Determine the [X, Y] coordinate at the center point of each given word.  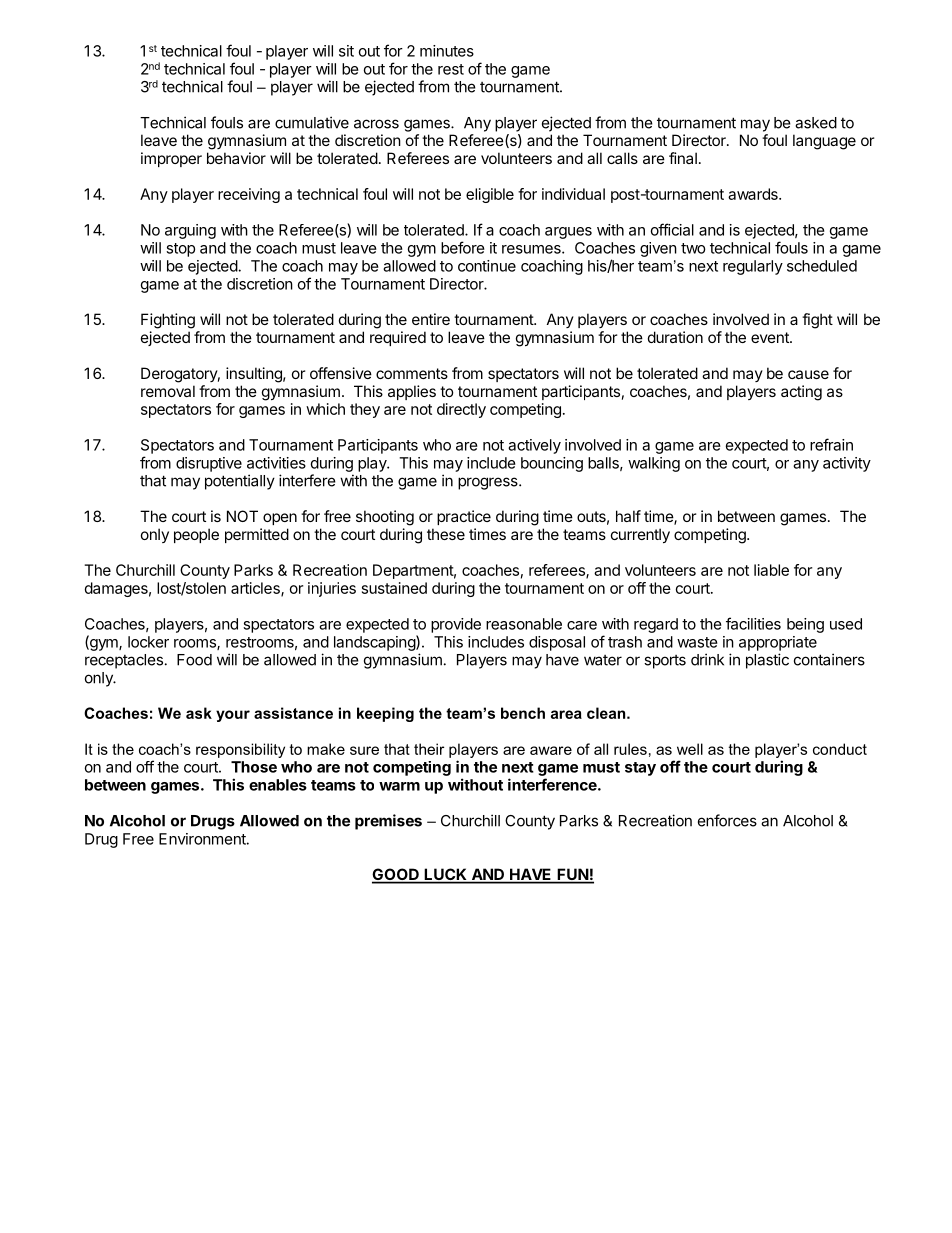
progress [489, 483]
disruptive [209, 464]
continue [487, 266]
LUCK [445, 875]
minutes [447, 51]
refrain [831, 444]
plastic [767, 661]
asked [816, 123]
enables [278, 785]
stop [180, 250]
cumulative [312, 122]
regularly [753, 267]
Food [194, 660]
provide [456, 625]
